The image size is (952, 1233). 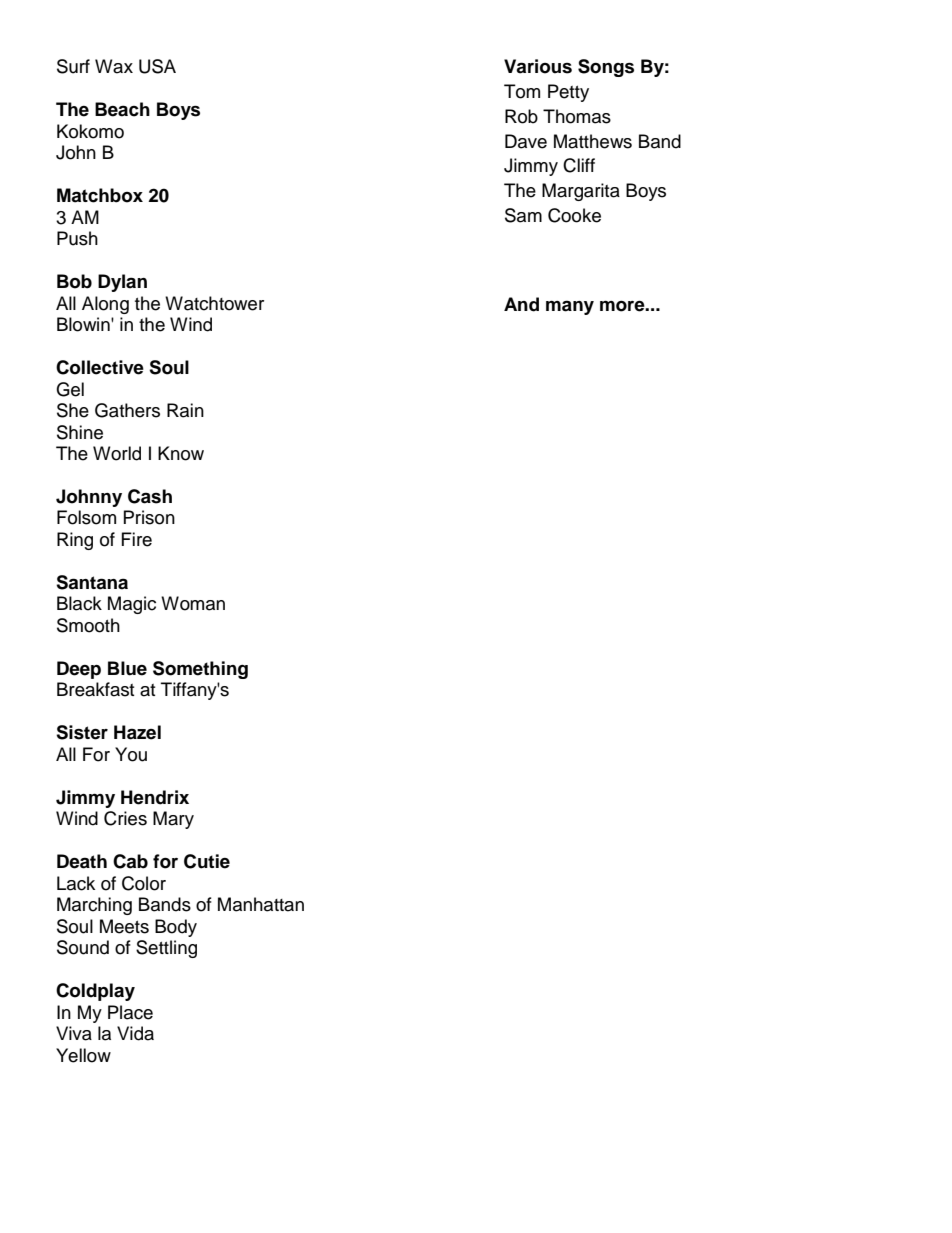 What do you see at coordinates (166, 949) in the page?
I see `Settling` at bounding box center [166, 949].
